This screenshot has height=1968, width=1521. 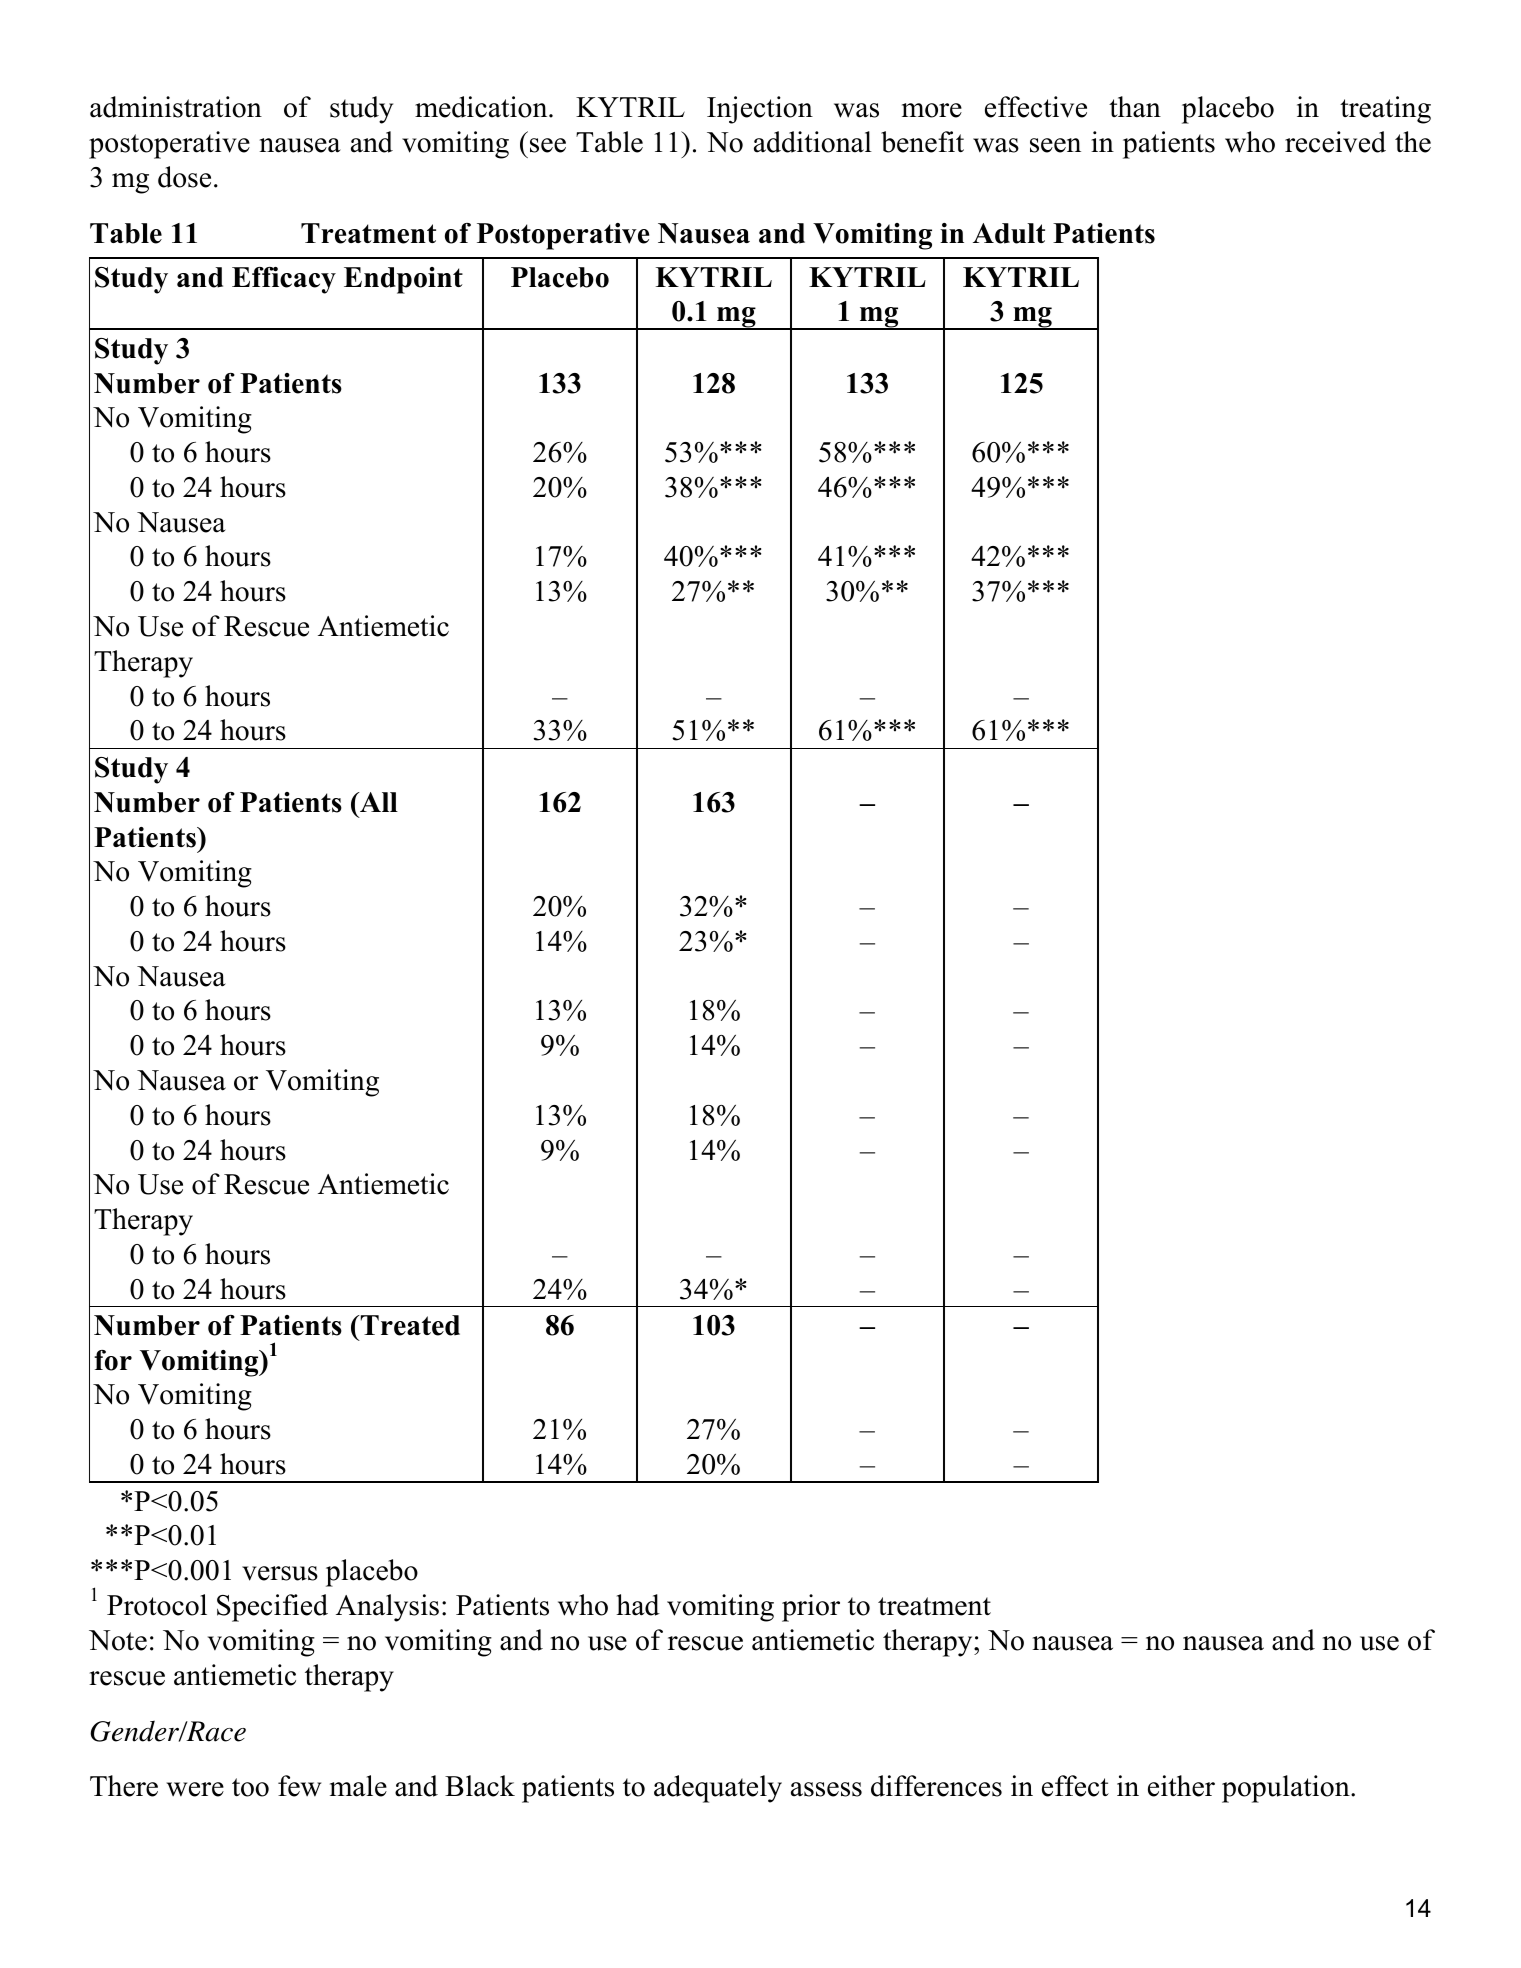 I want to click on Treated, so click(x=409, y=1325).
